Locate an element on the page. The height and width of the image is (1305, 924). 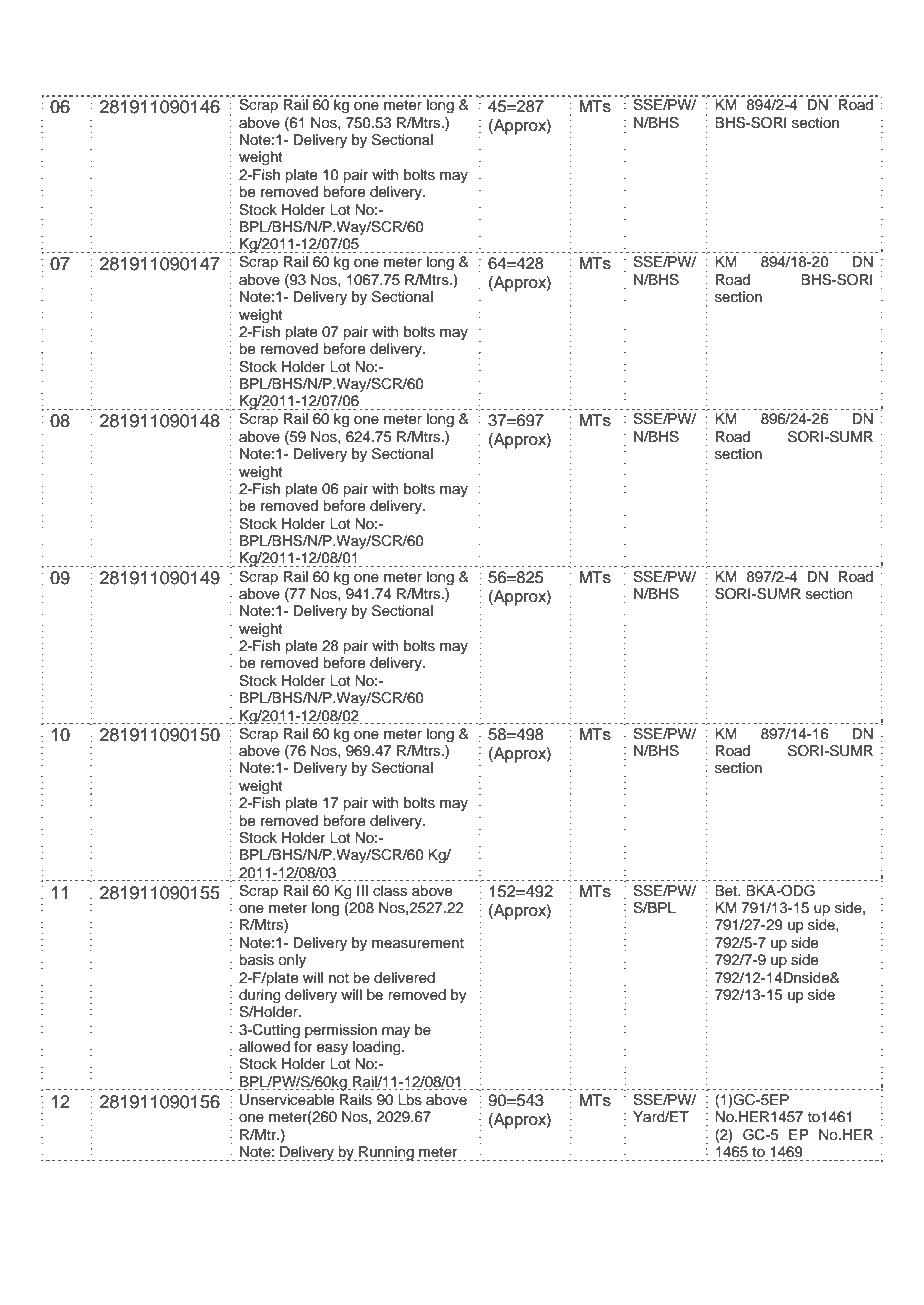
allowed is located at coordinates (264, 1047).
